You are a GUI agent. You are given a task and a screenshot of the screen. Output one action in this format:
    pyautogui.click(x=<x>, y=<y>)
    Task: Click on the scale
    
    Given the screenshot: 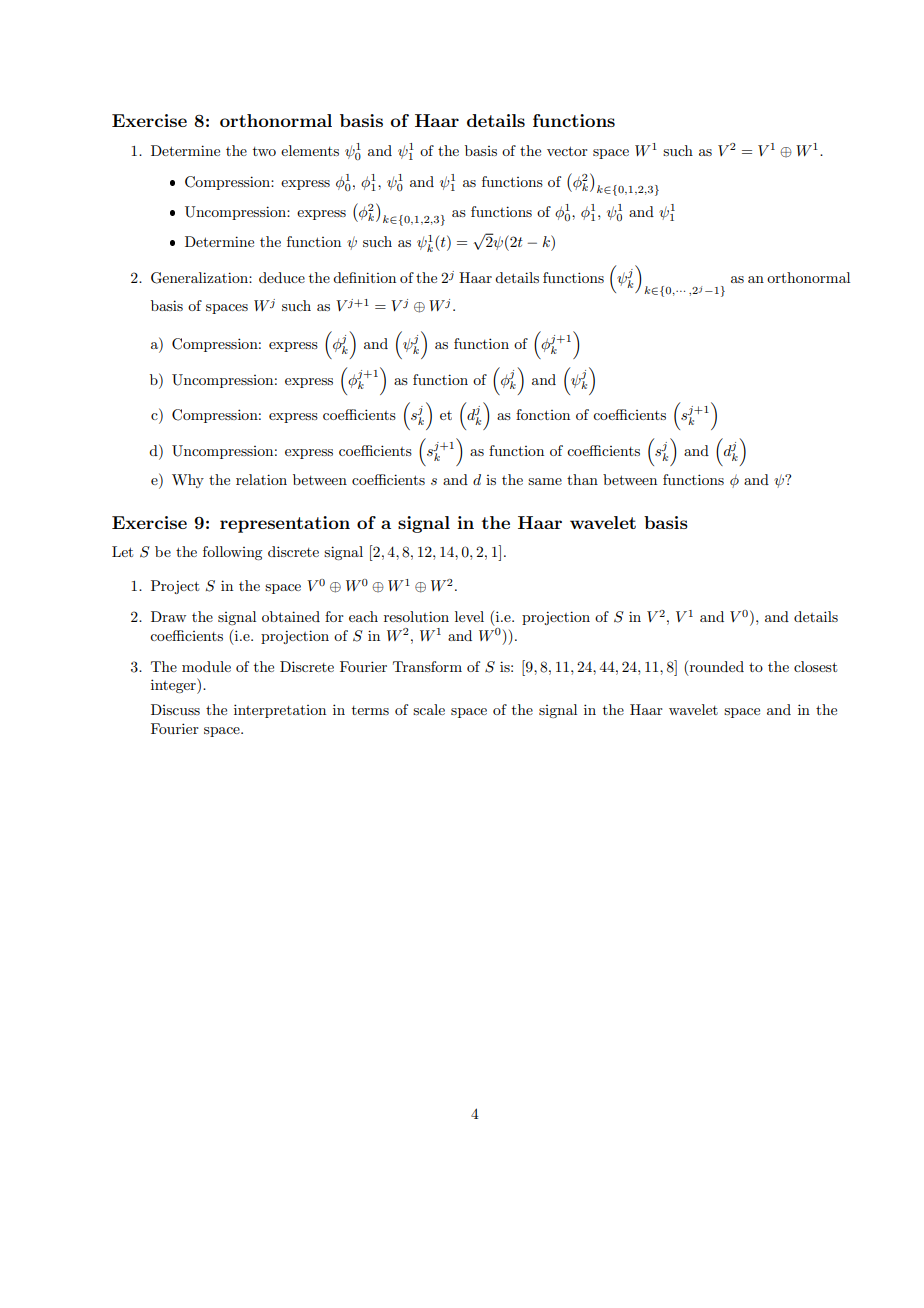 What is the action you would take?
    pyautogui.click(x=429, y=709)
